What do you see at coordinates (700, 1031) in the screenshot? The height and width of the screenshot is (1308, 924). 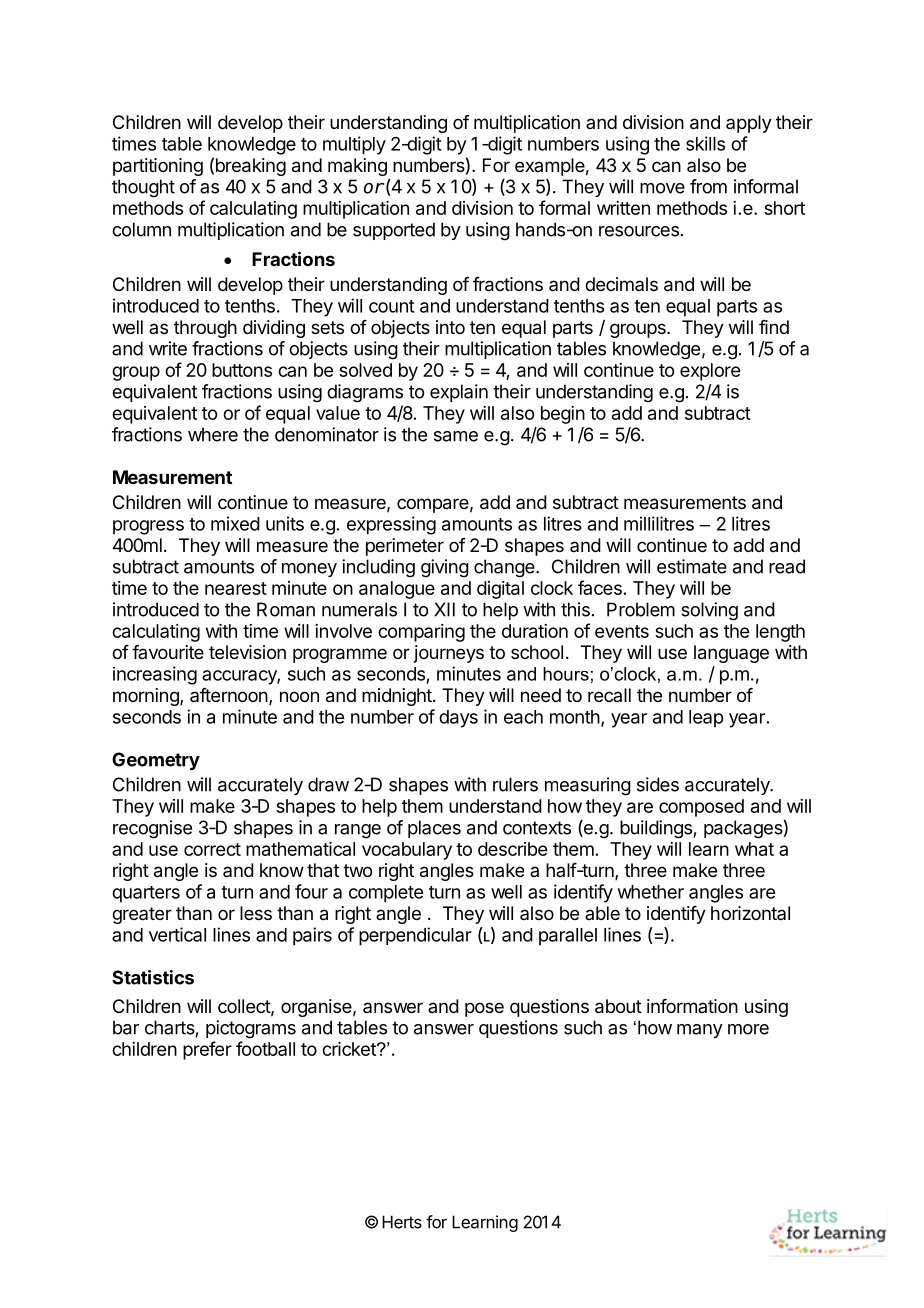 I see `many` at bounding box center [700, 1031].
